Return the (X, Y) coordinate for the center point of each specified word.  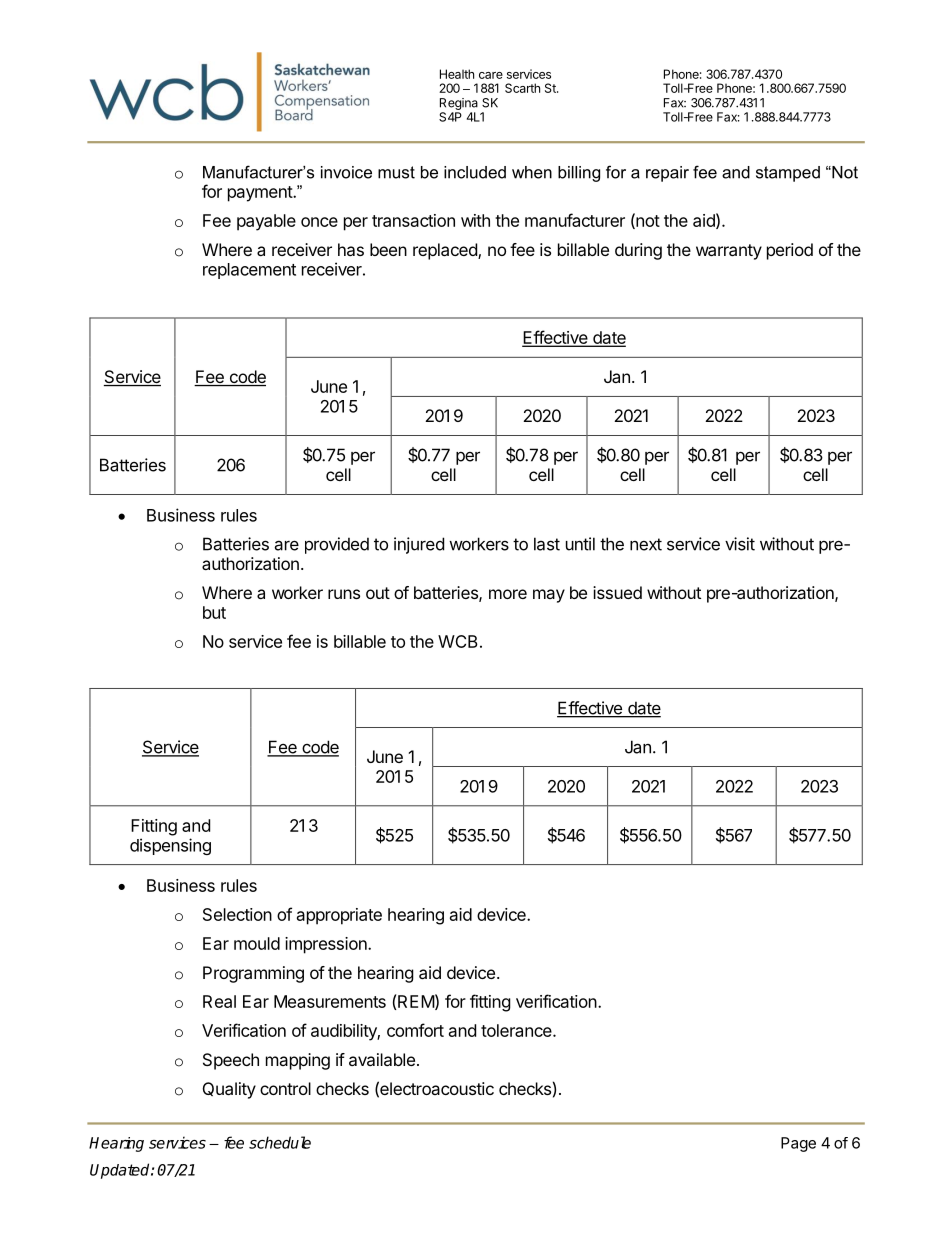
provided (337, 545)
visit (740, 544)
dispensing (170, 846)
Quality (229, 1090)
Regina (459, 104)
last (547, 544)
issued (617, 592)
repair (667, 174)
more (508, 594)
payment (261, 194)
